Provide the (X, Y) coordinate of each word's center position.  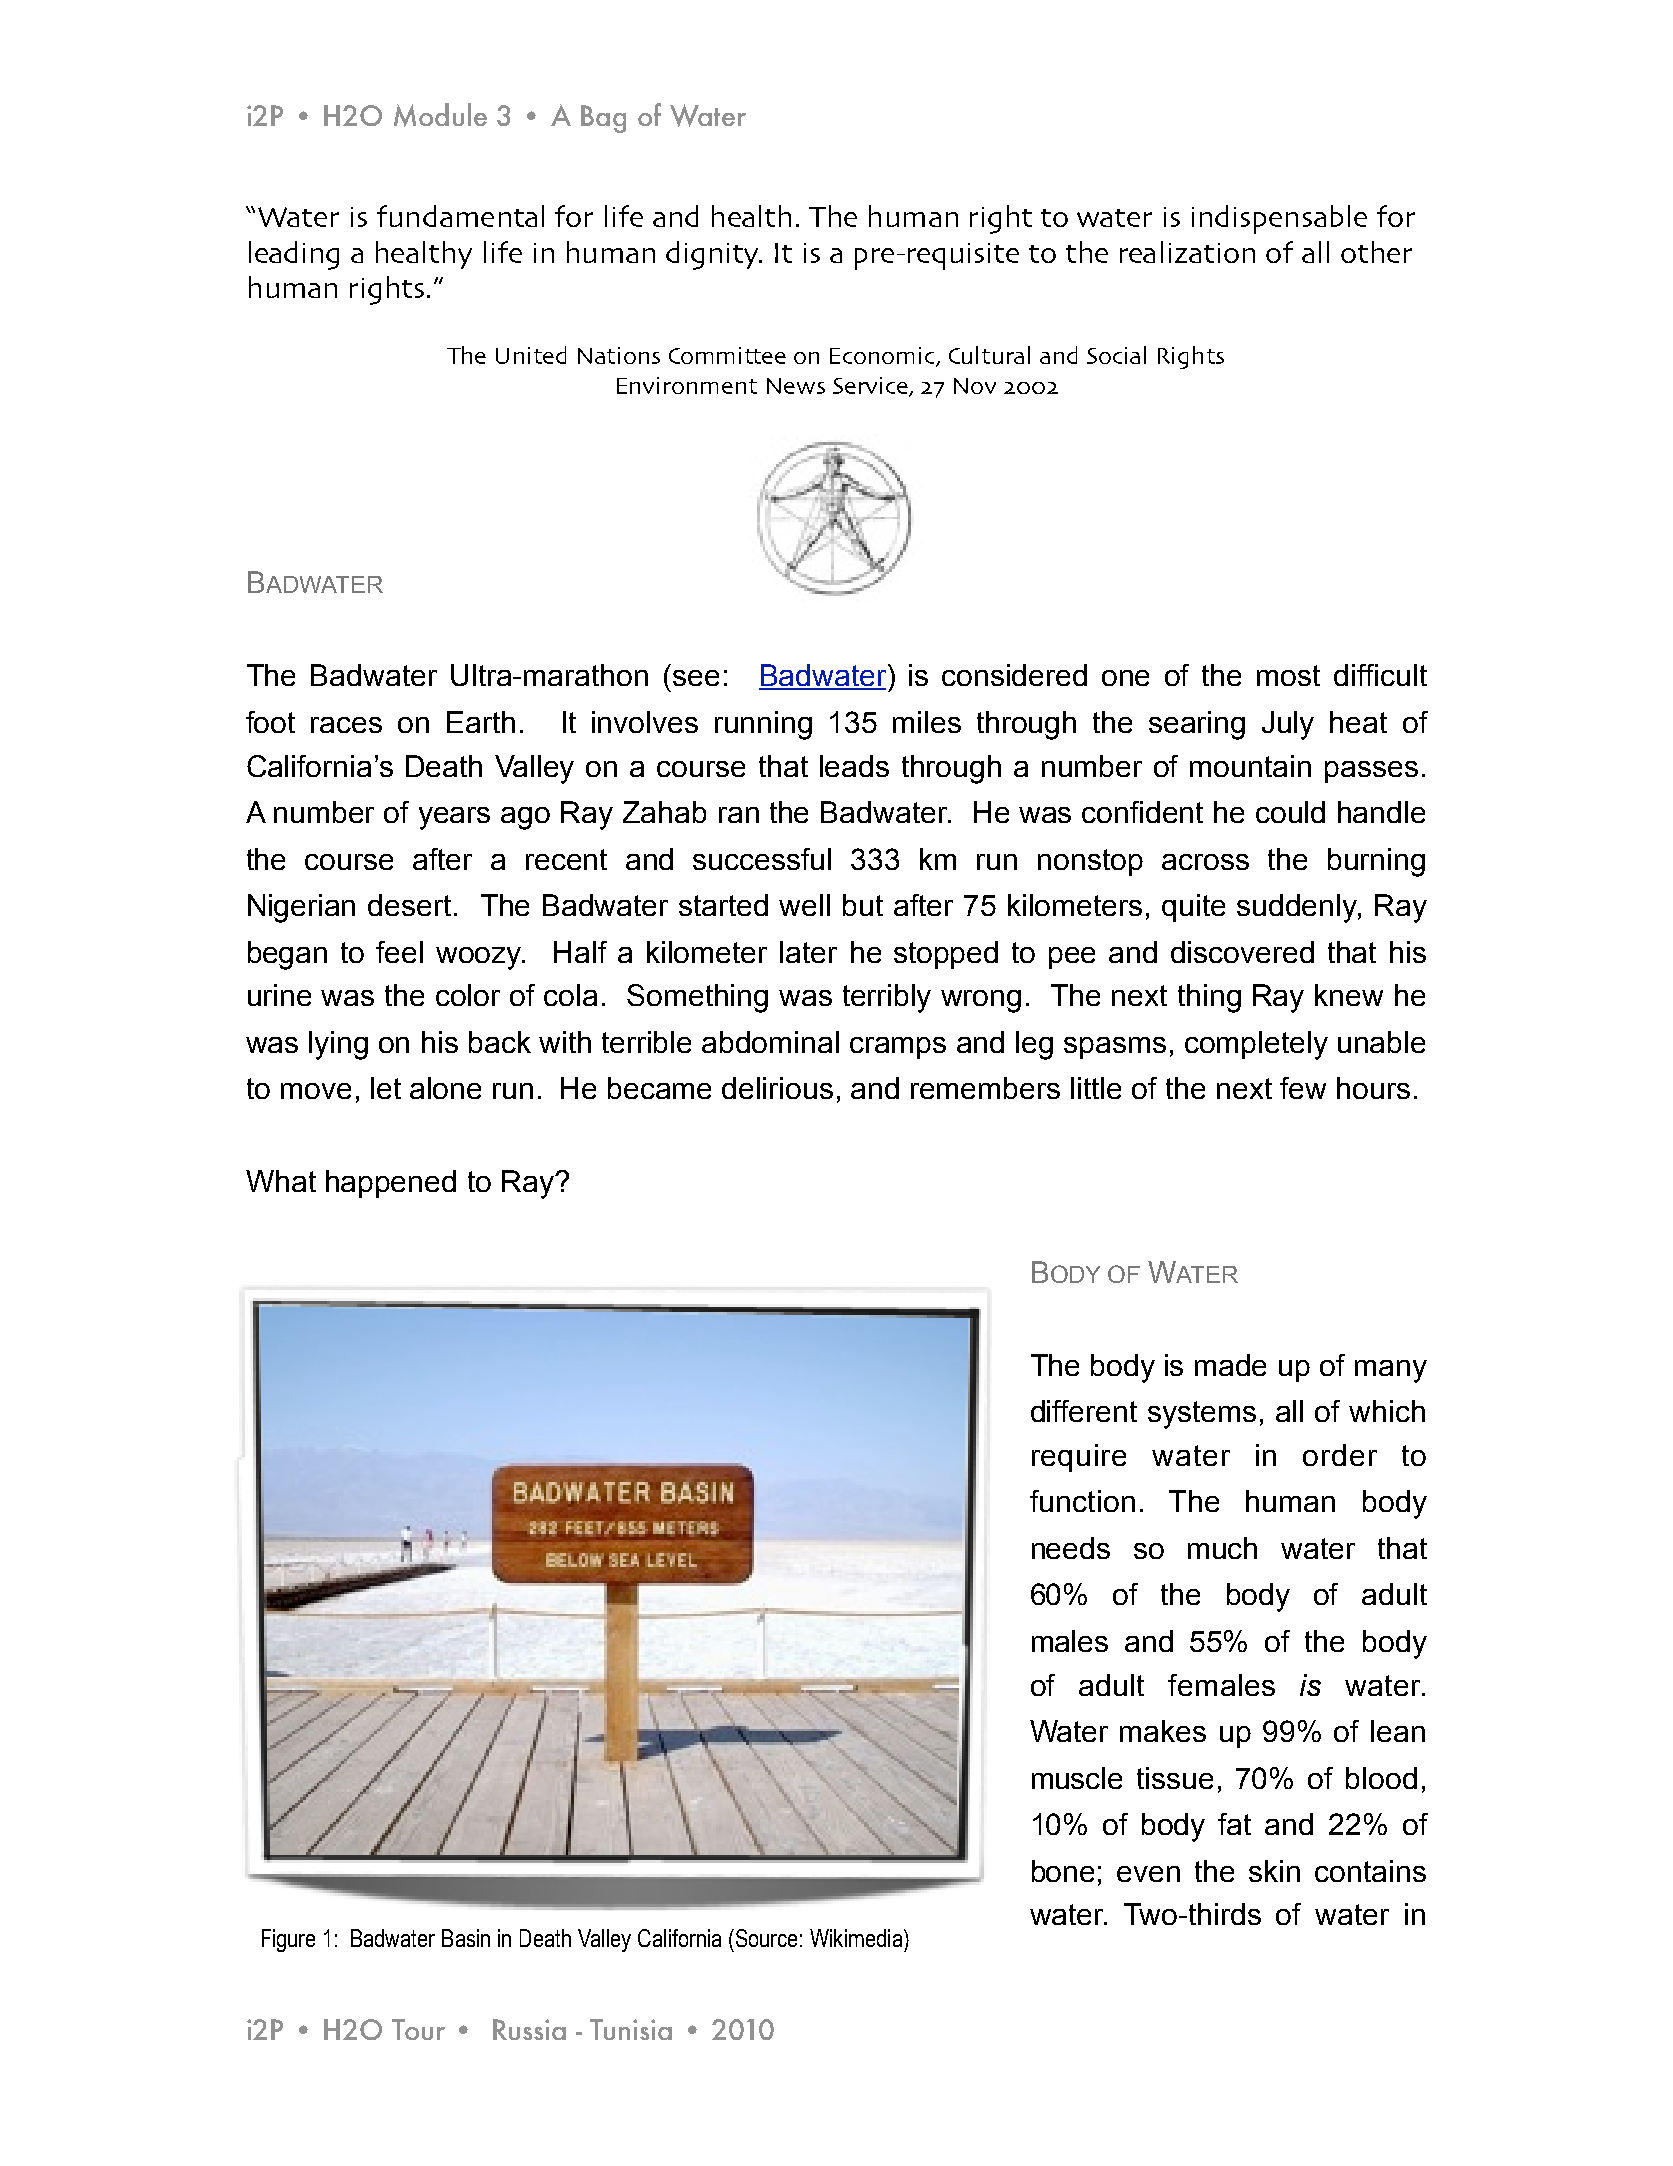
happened (391, 1184)
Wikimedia (857, 1938)
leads (854, 766)
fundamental (460, 216)
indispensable (1279, 219)
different (1084, 1411)
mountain (1250, 766)
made (1230, 1365)
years (454, 818)
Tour (418, 2029)
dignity (713, 255)
